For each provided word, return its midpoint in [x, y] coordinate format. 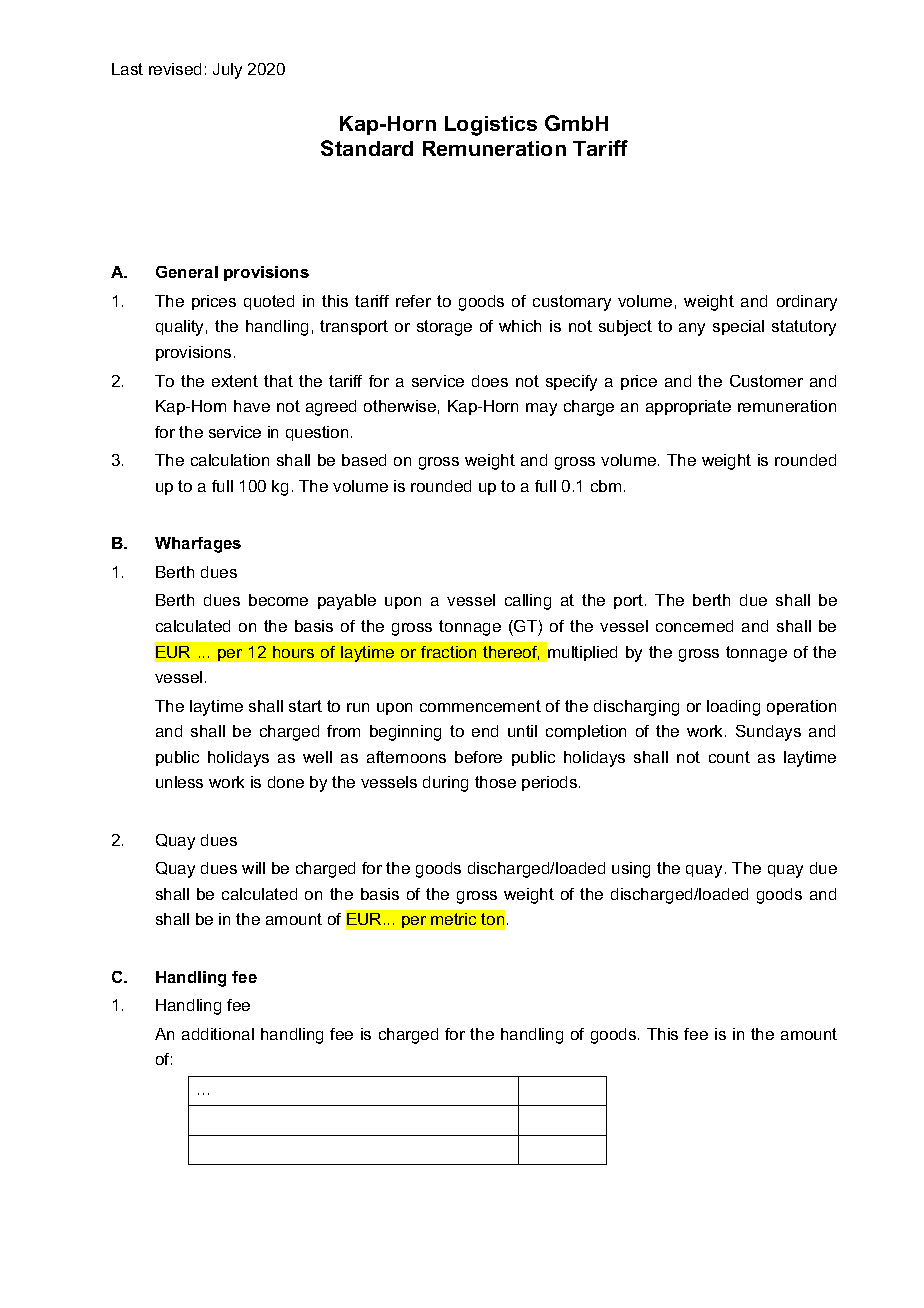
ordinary [807, 303]
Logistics [491, 126]
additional [218, 1034]
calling [528, 602]
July [227, 71]
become [278, 600]
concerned [694, 626]
